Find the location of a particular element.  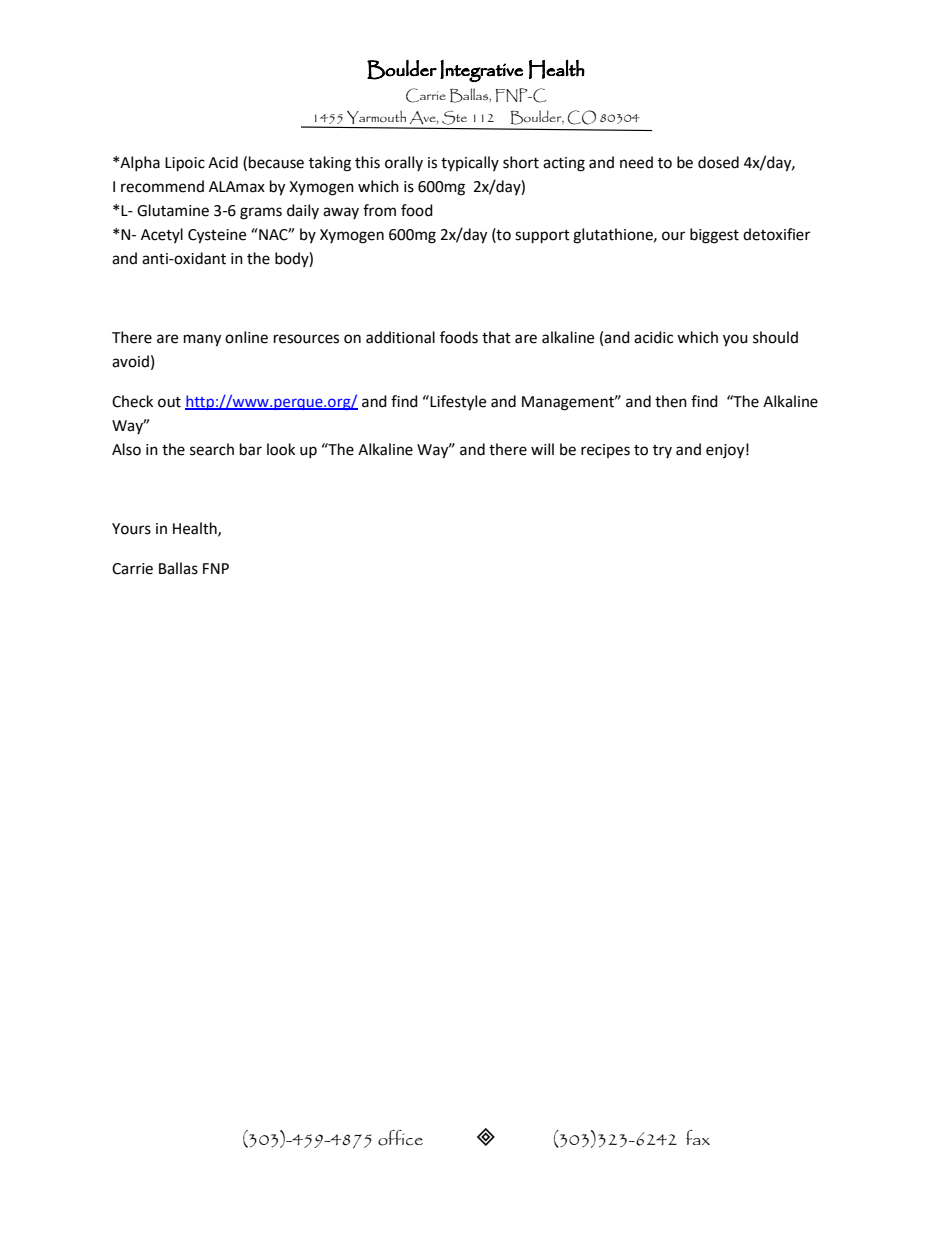

recipes is located at coordinates (605, 451).
